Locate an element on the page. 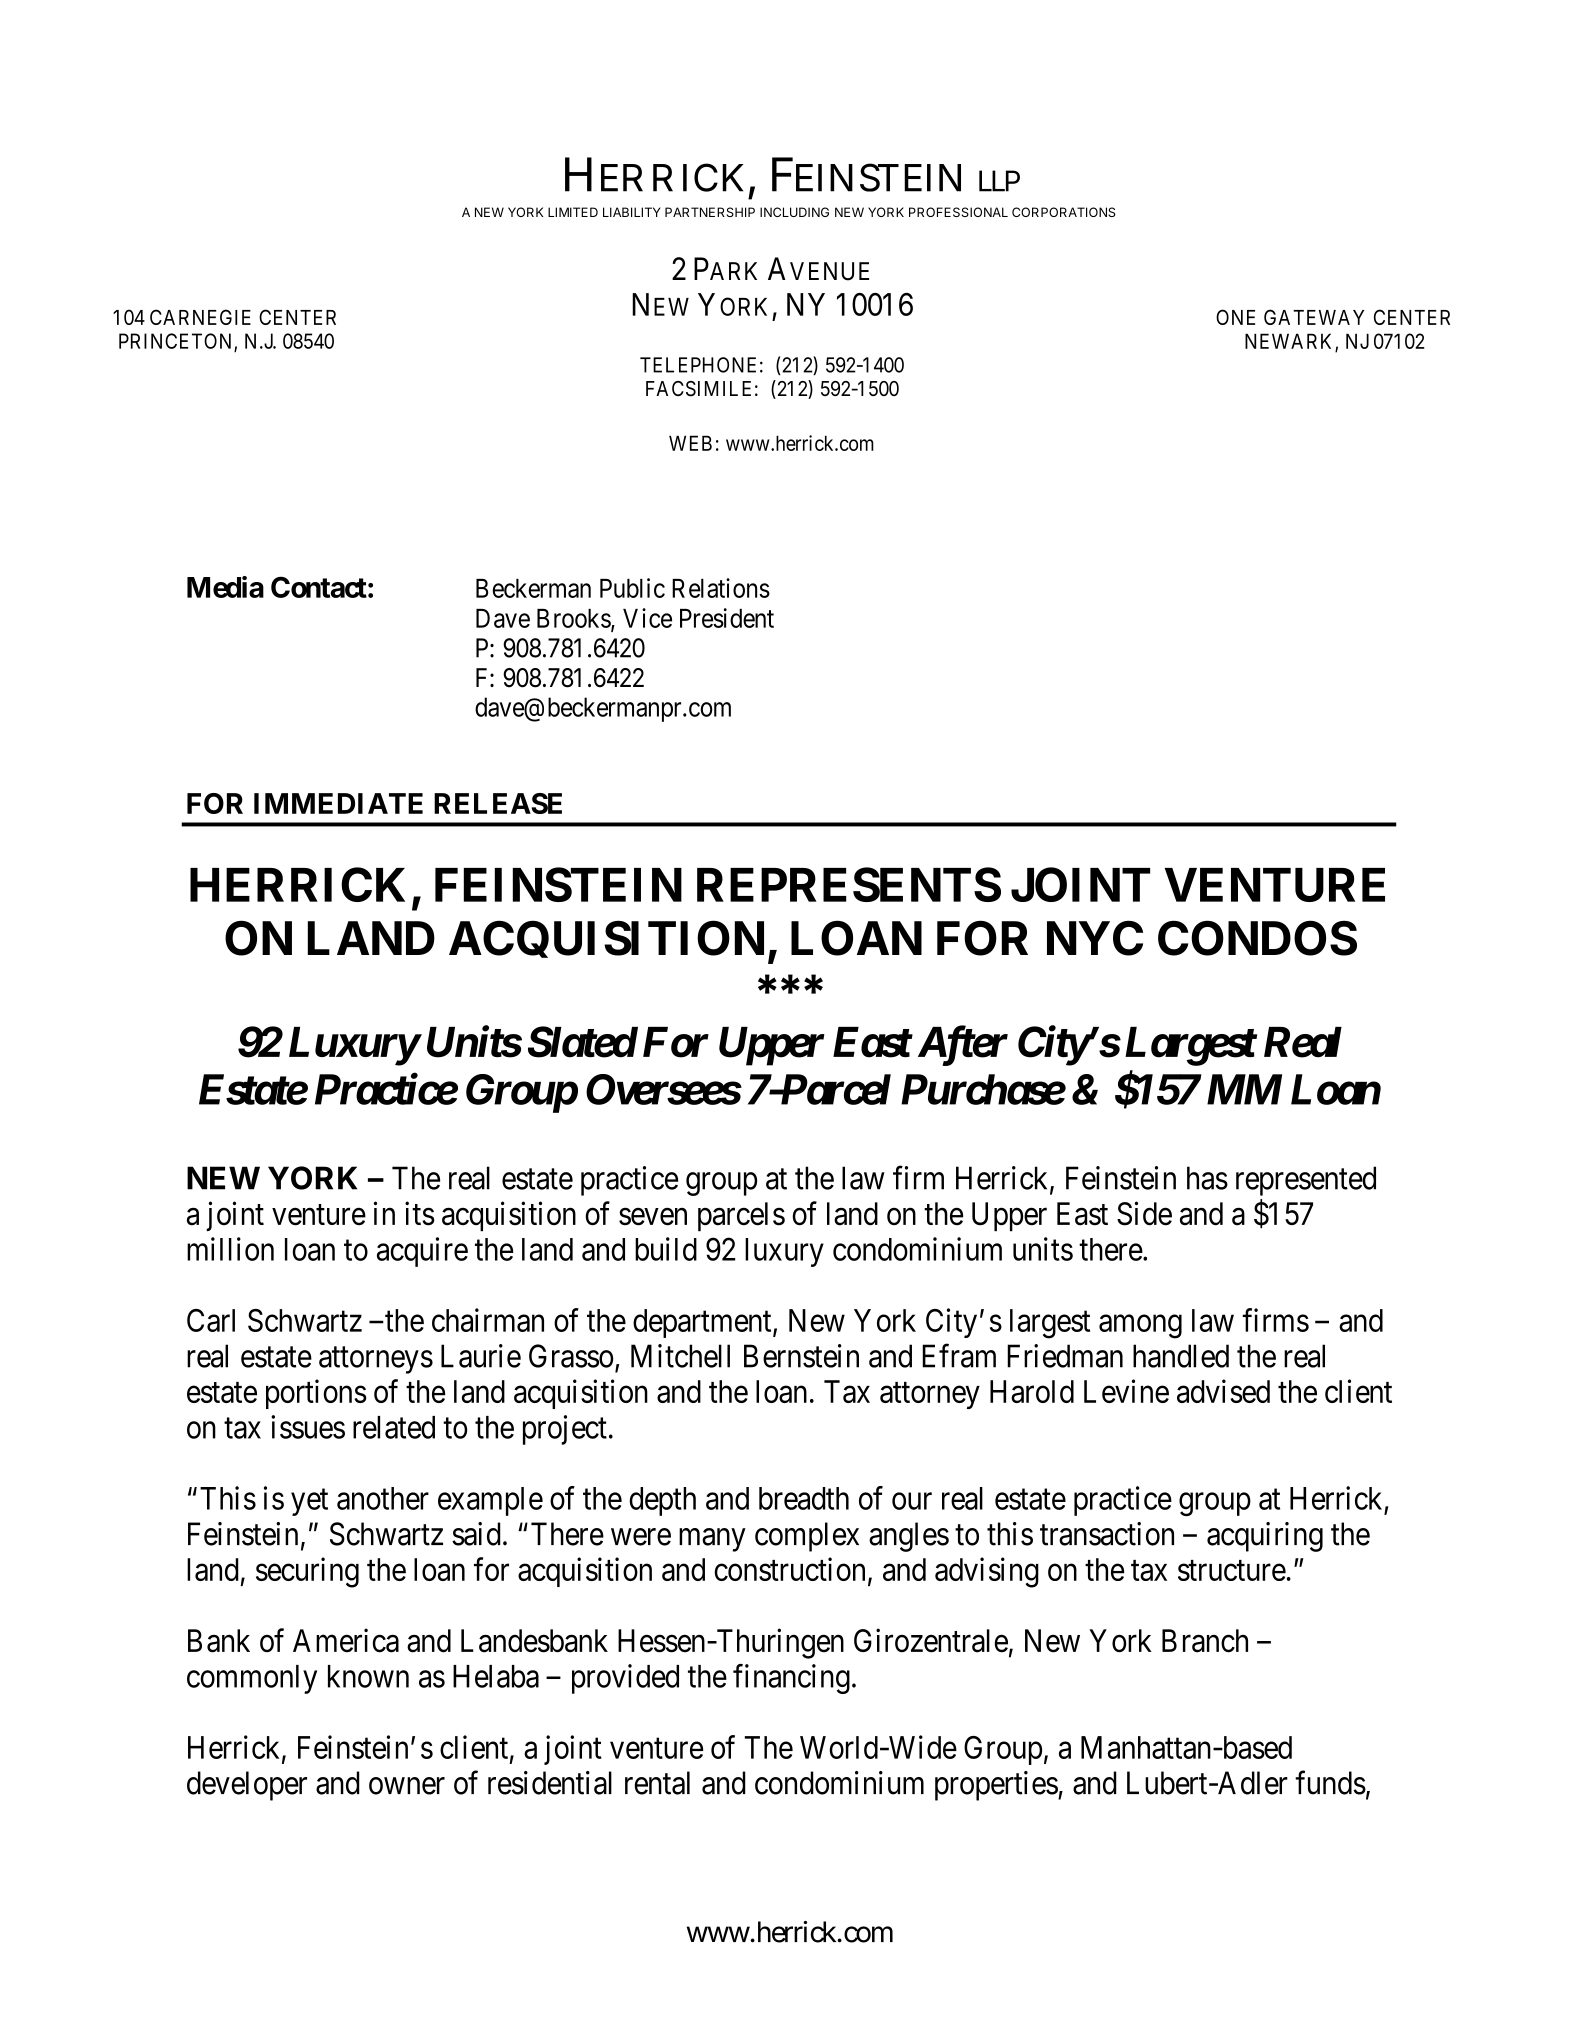  CORPORATIONS is located at coordinates (1064, 212).
